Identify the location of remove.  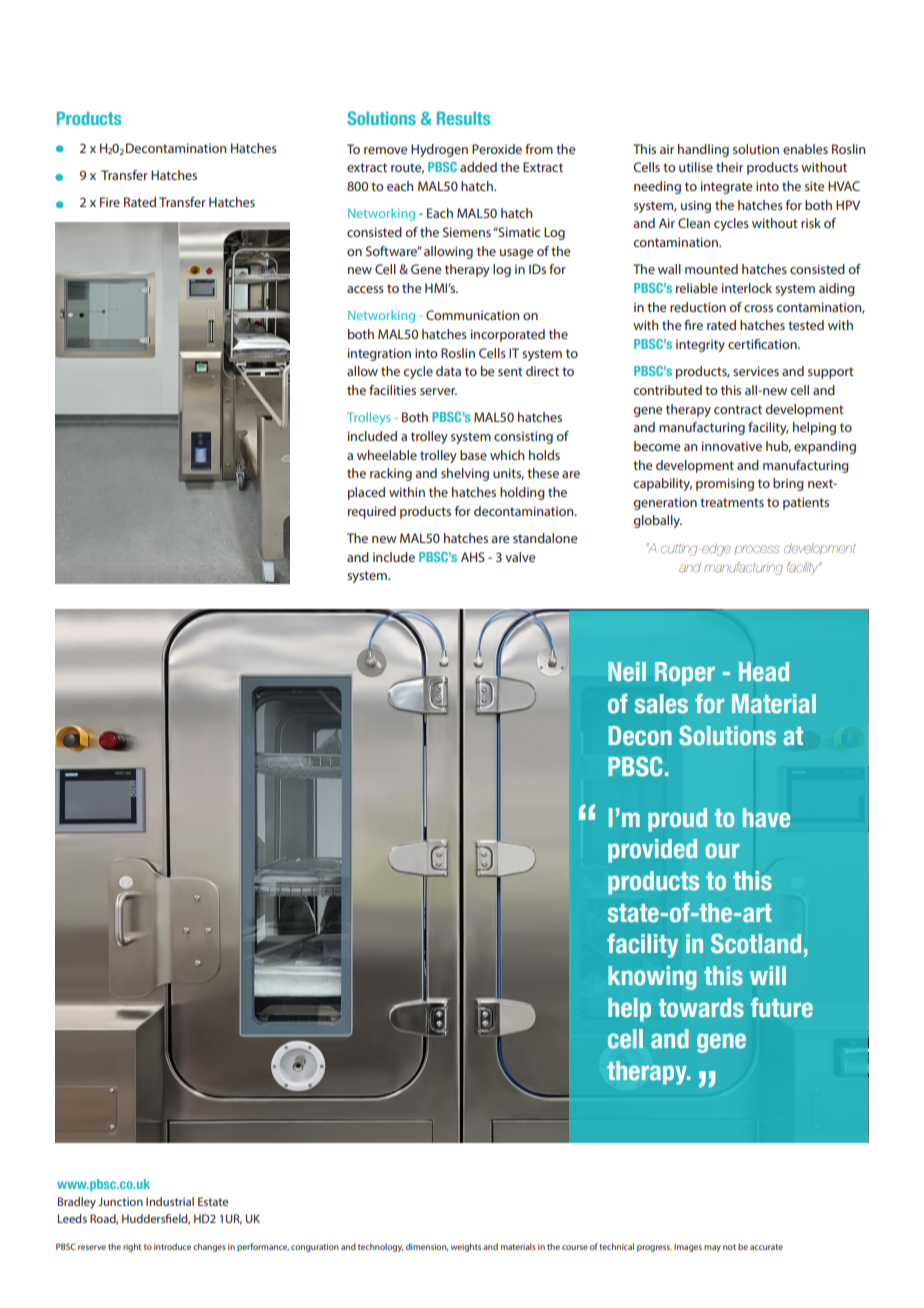
(385, 150).
